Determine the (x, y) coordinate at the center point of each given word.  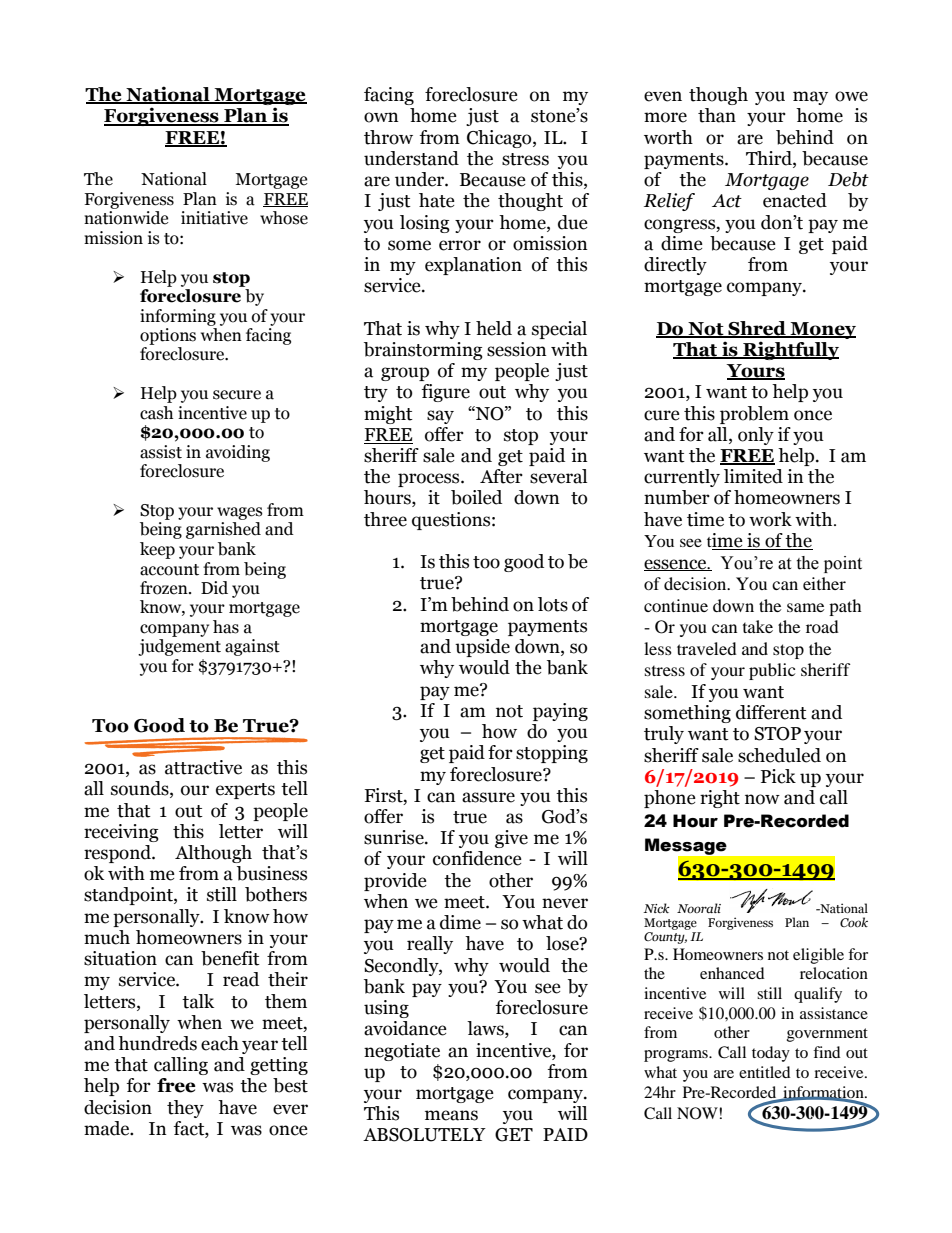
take (758, 626)
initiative (214, 218)
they (185, 1109)
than (717, 115)
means (451, 1115)
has (226, 627)
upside (482, 648)
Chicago (500, 139)
